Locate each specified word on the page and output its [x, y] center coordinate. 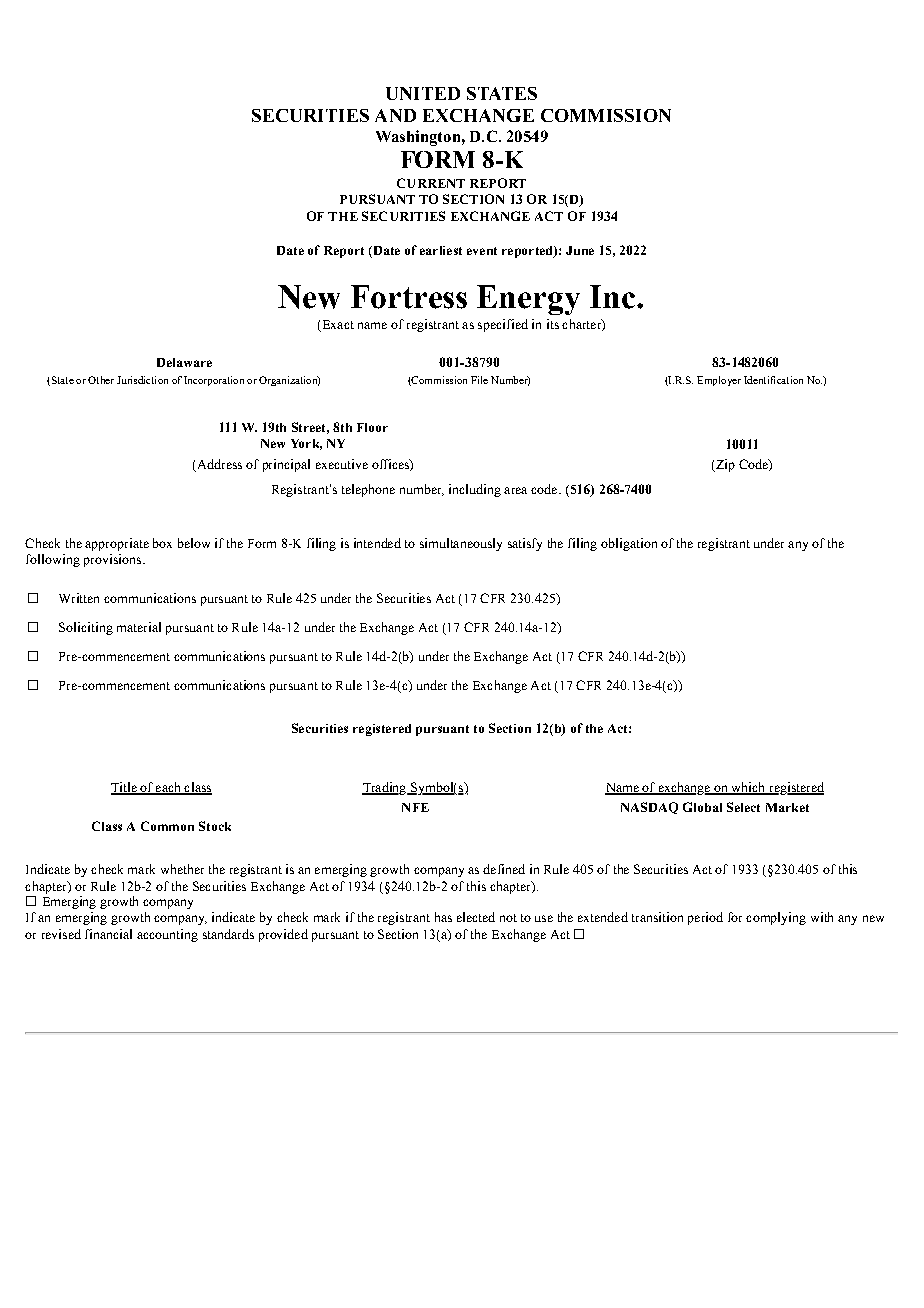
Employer [719, 381]
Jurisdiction [142, 380]
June [580, 250]
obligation [629, 544]
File [479, 380]
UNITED [423, 93]
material [139, 627]
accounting [167, 935]
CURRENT [431, 183]
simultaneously [461, 544]
